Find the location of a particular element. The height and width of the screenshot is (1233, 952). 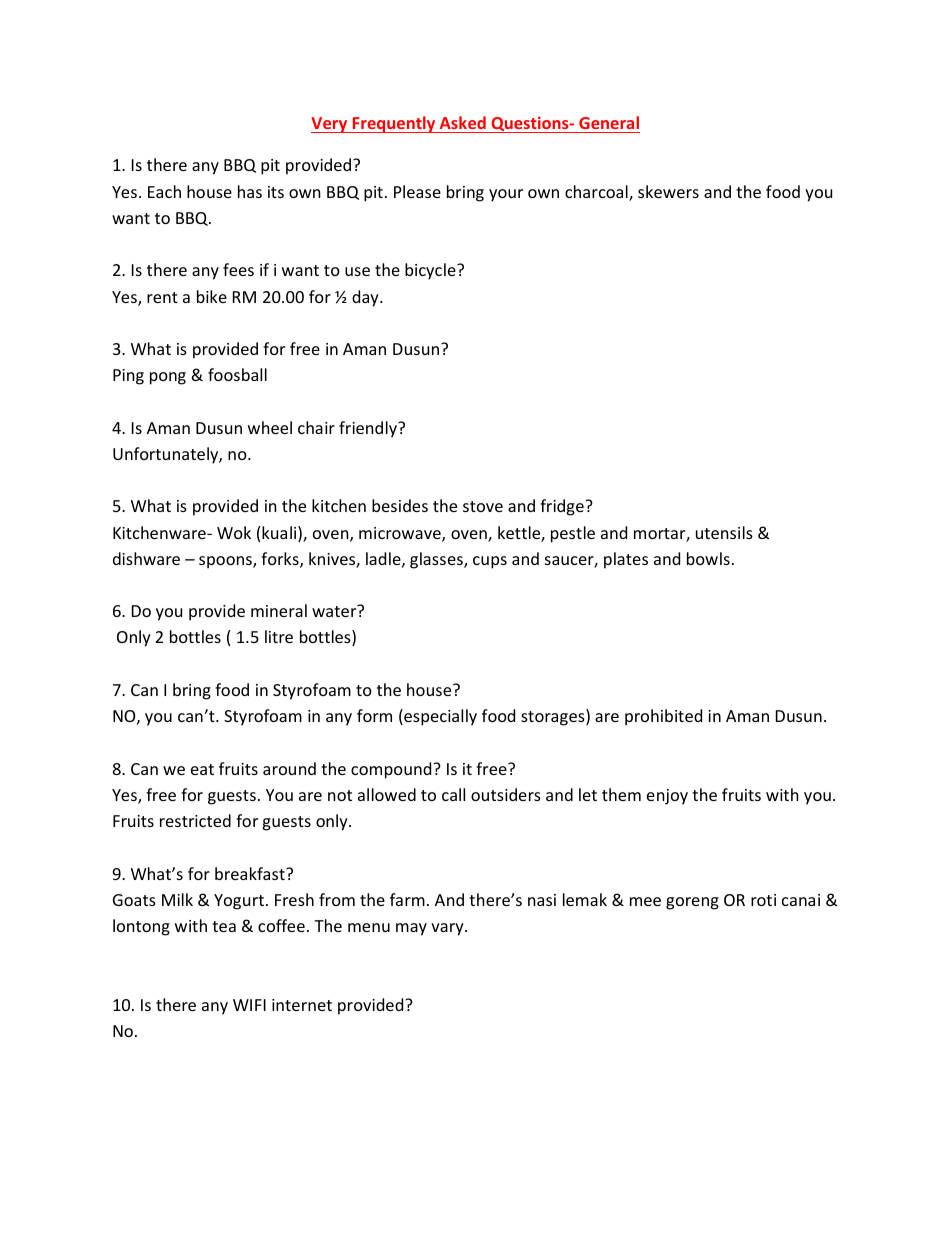

vary is located at coordinates (448, 929).
